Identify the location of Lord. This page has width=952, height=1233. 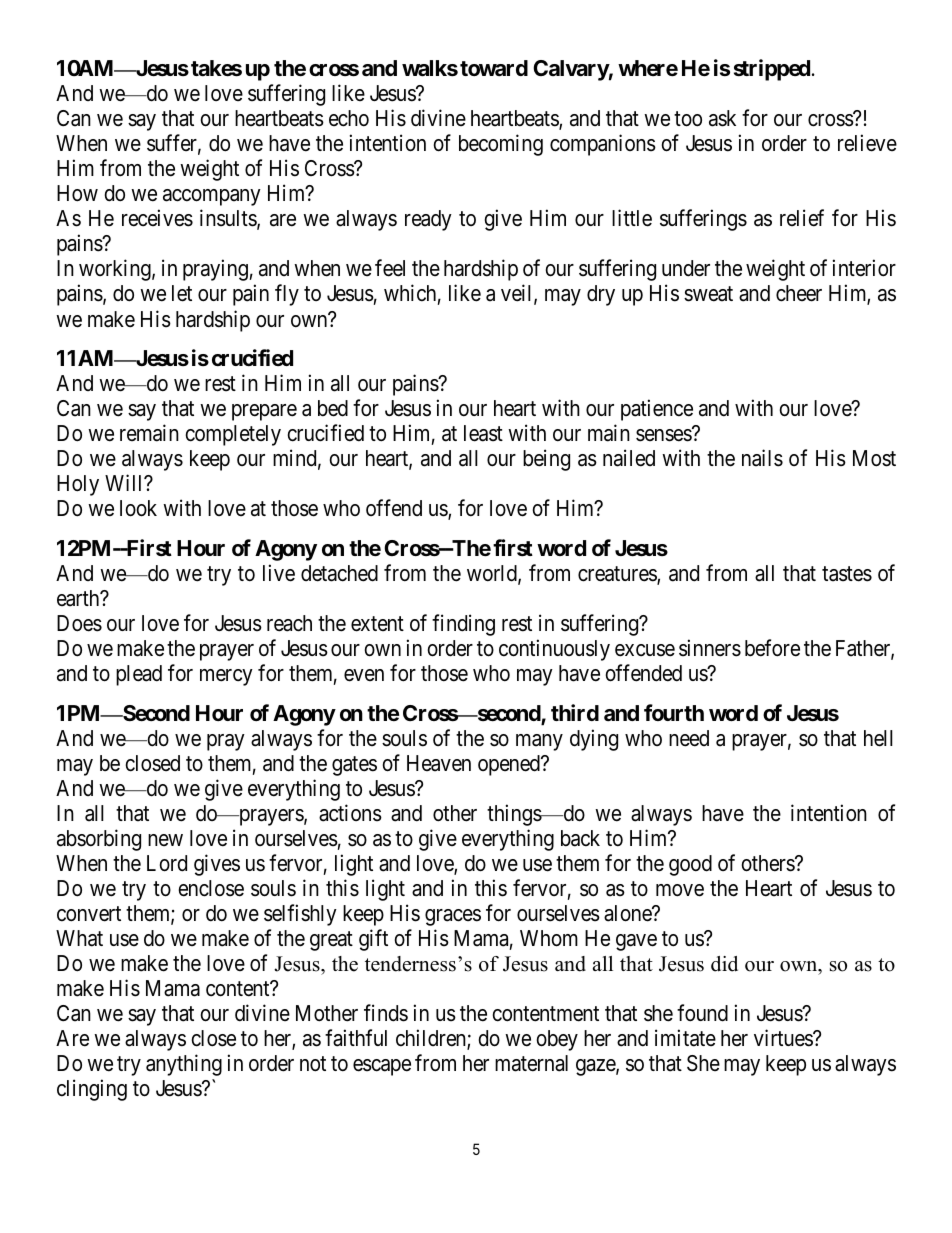
(167, 863).
